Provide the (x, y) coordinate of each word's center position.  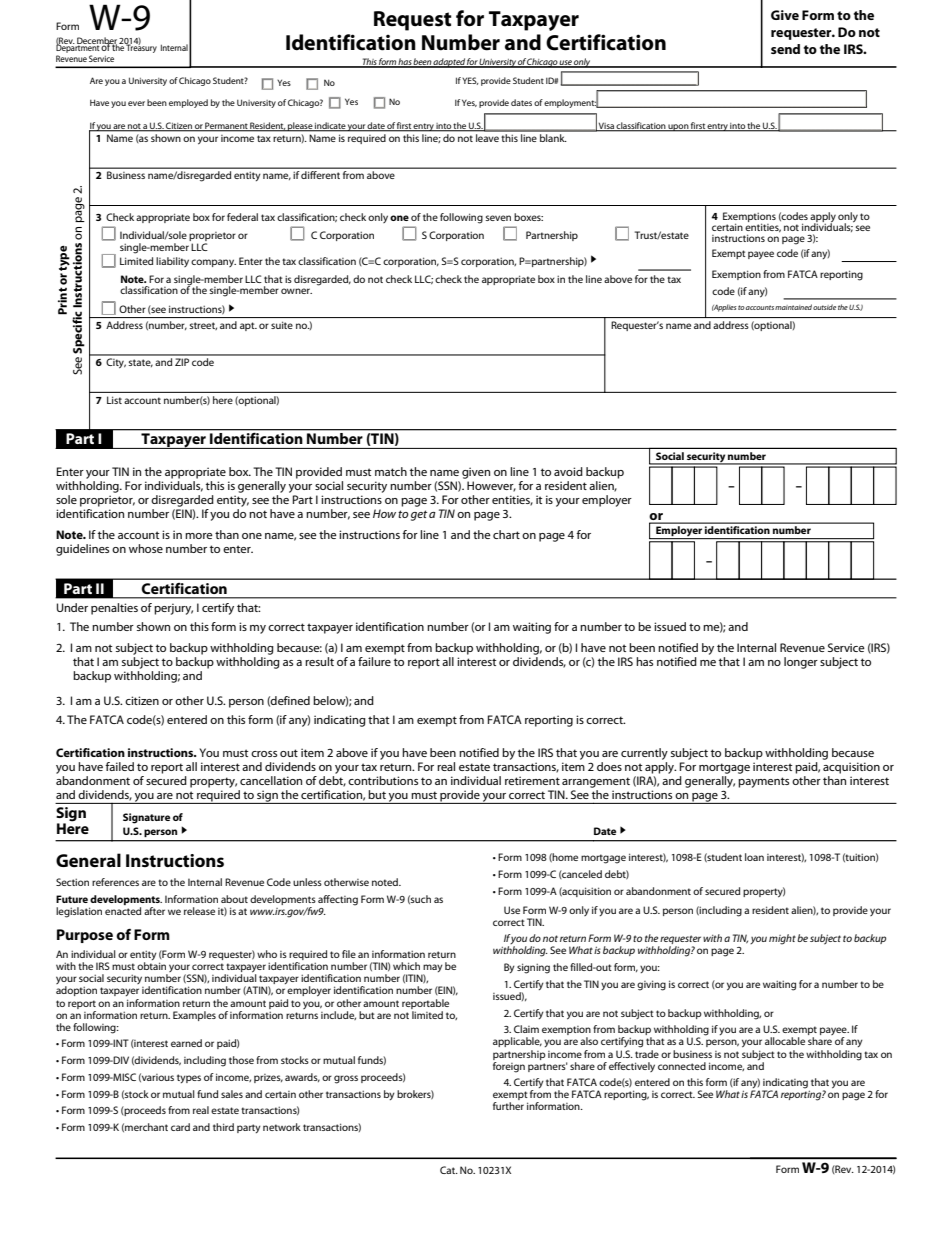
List (114, 400)
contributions (383, 780)
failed (119, 766)
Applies (724, 308)
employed (188, 103)
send (785, 49)
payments (763, 782)
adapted (449, 63)
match (391, 471)
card (180, 1127)
